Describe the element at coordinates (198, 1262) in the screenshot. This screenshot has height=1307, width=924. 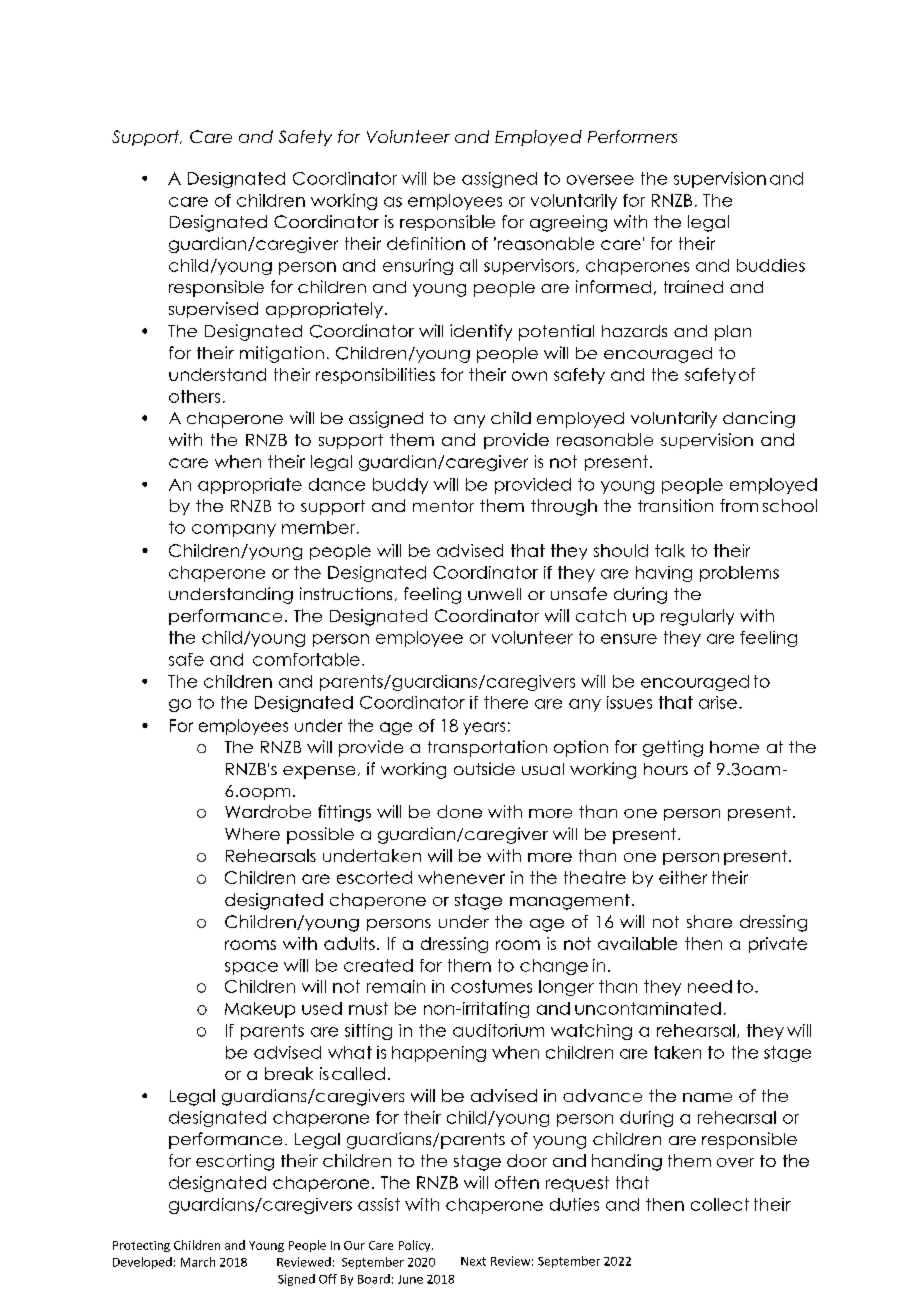
I see `March` at that location.
